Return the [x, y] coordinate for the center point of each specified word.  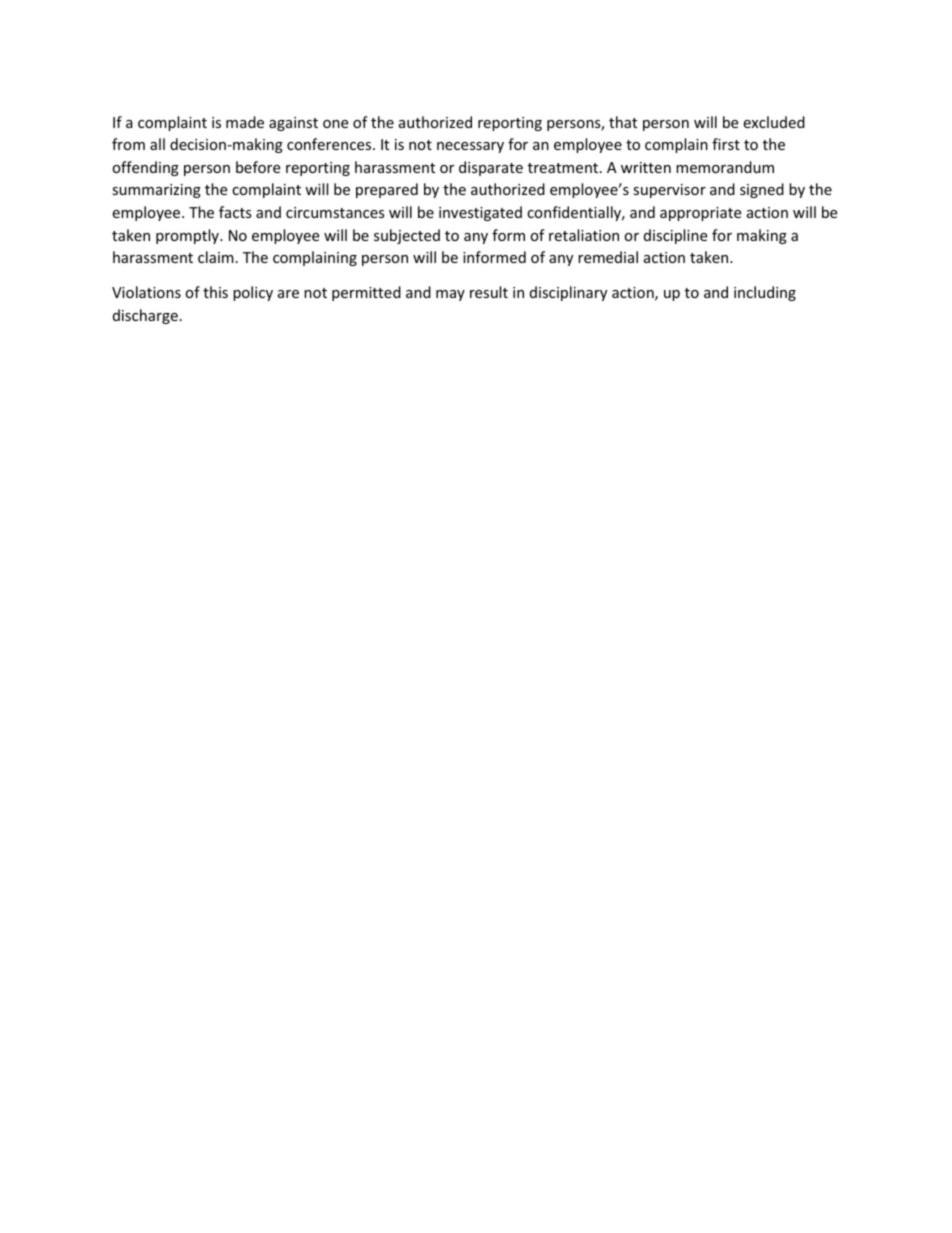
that [623, 122]
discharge [145, 316]
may [450, 295]
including [765, 293]
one [335, 124]
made [245, 122]
